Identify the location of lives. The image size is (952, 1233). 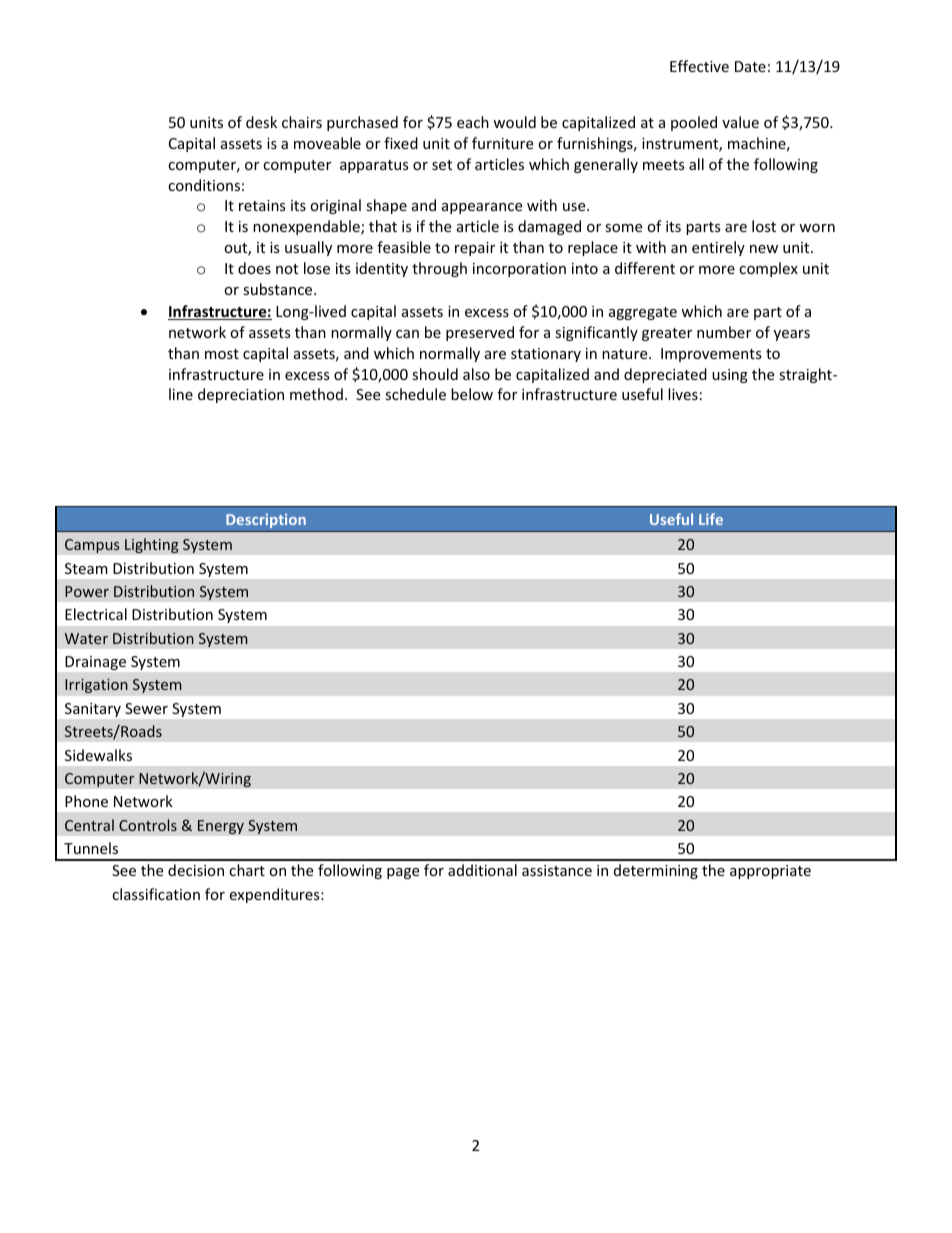
(683, 394).
